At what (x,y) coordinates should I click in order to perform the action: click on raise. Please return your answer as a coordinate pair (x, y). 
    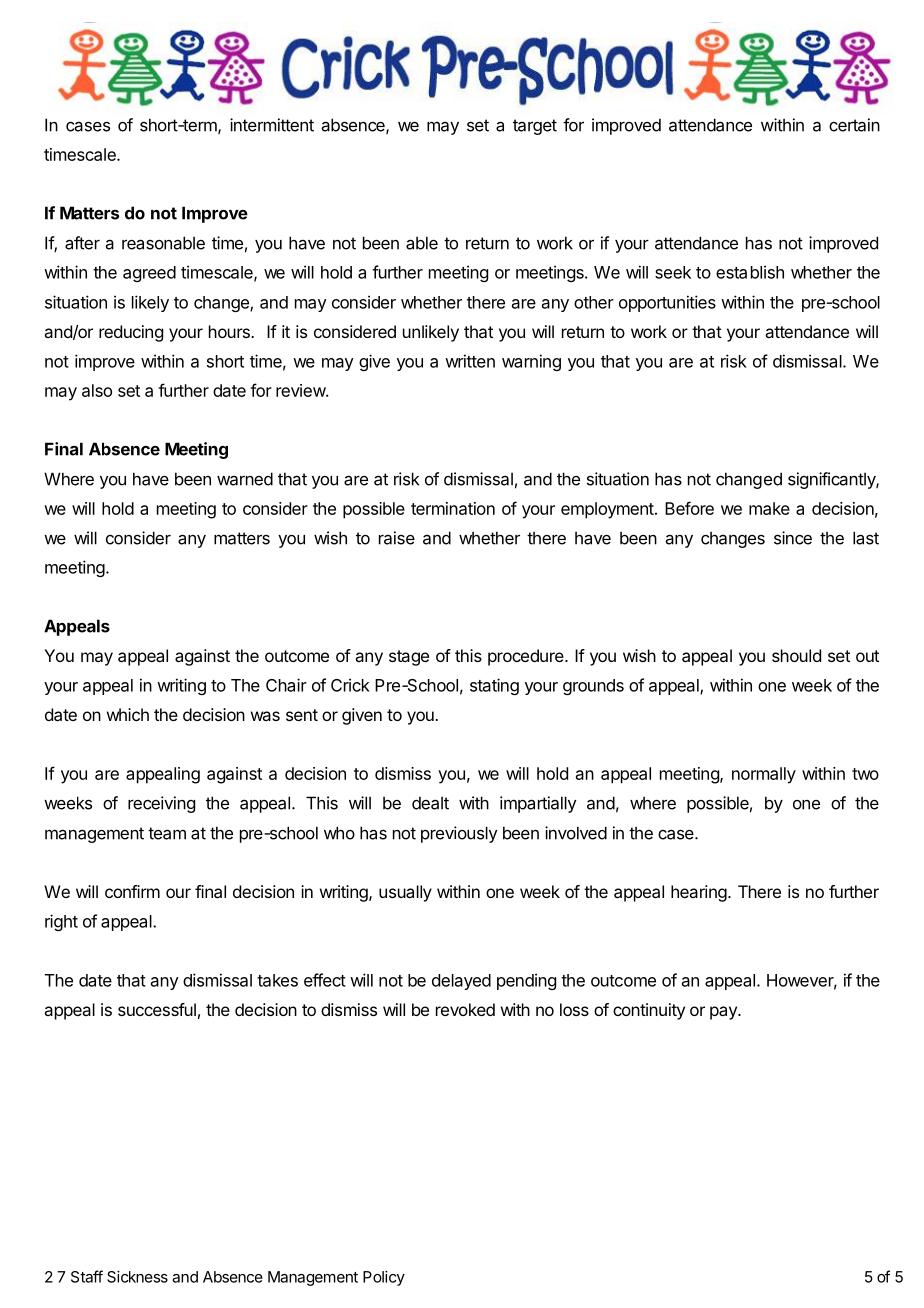
    Looking at the image, I should click on (397, 538).
